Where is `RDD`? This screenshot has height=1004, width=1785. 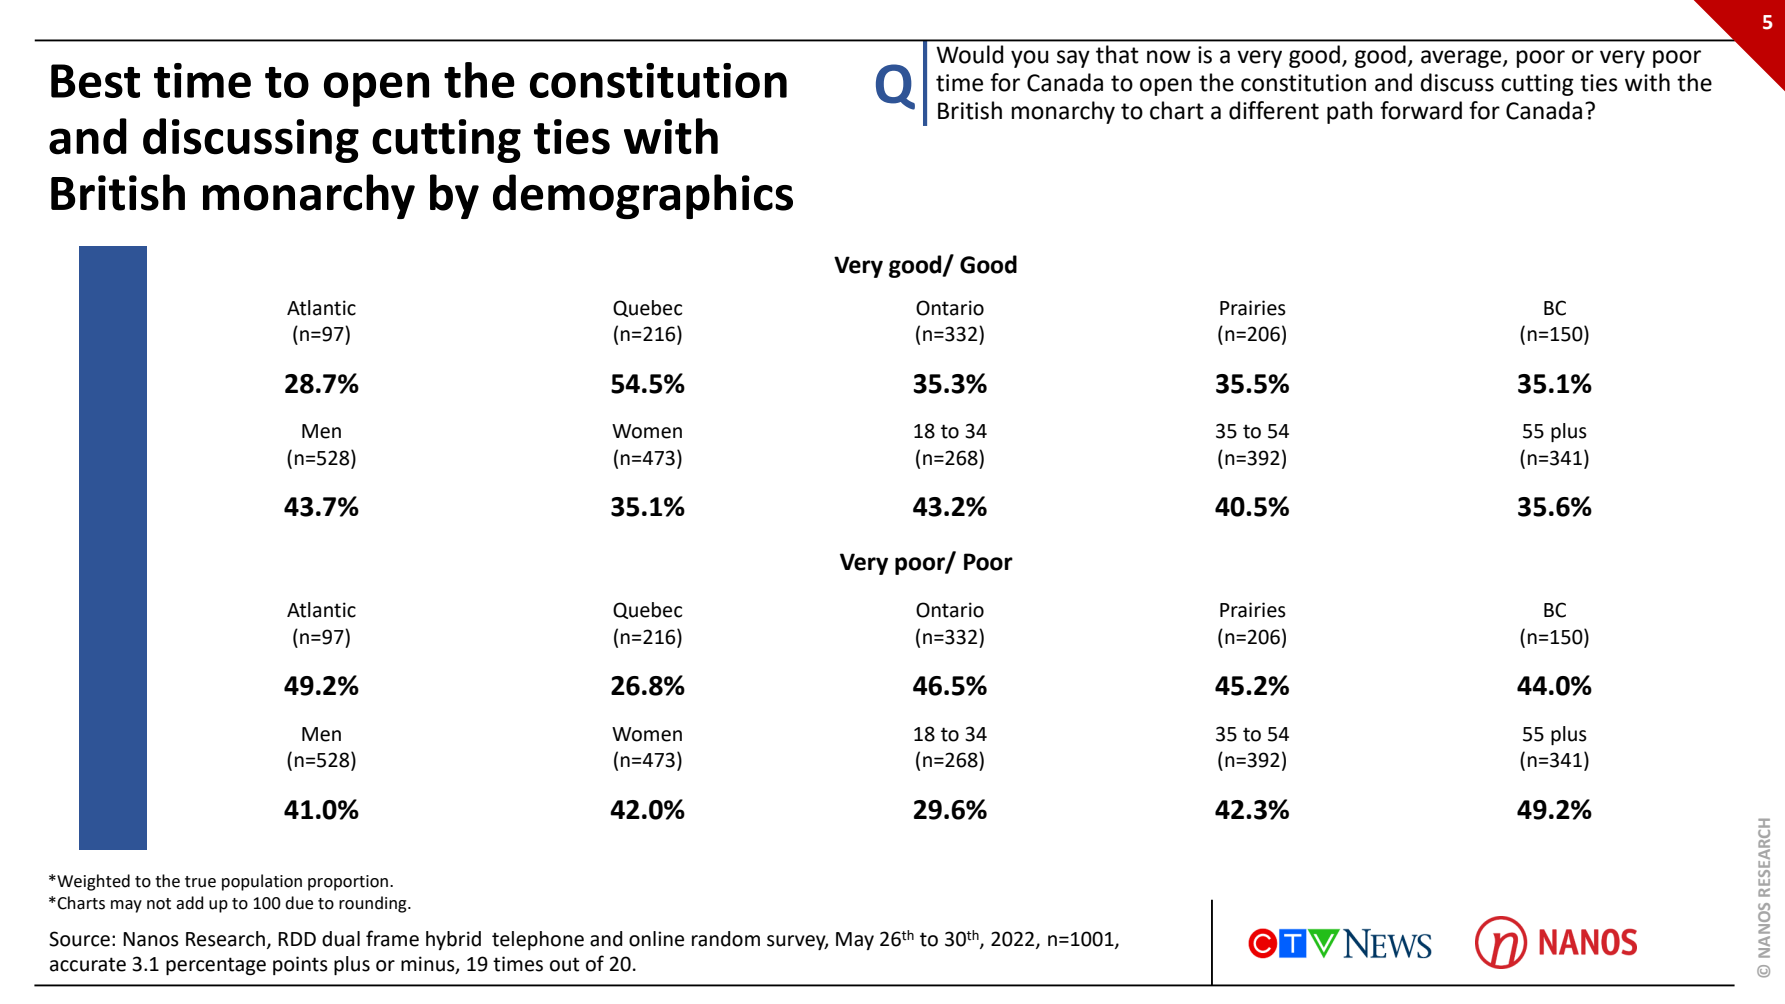
RDD is located at coordinates (297, 939).
